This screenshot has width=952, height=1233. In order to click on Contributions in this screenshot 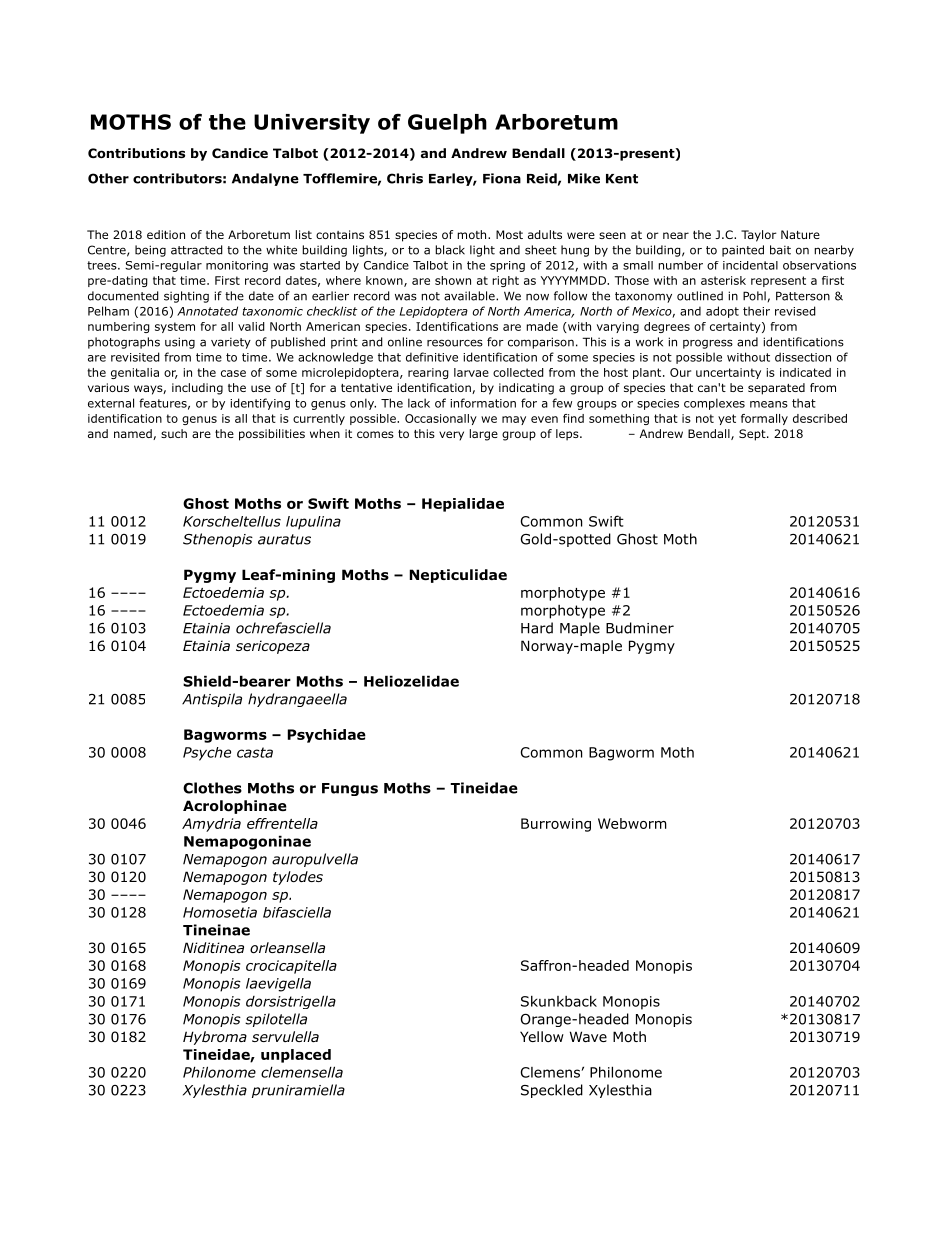, I will do `click(136, 153)`.
